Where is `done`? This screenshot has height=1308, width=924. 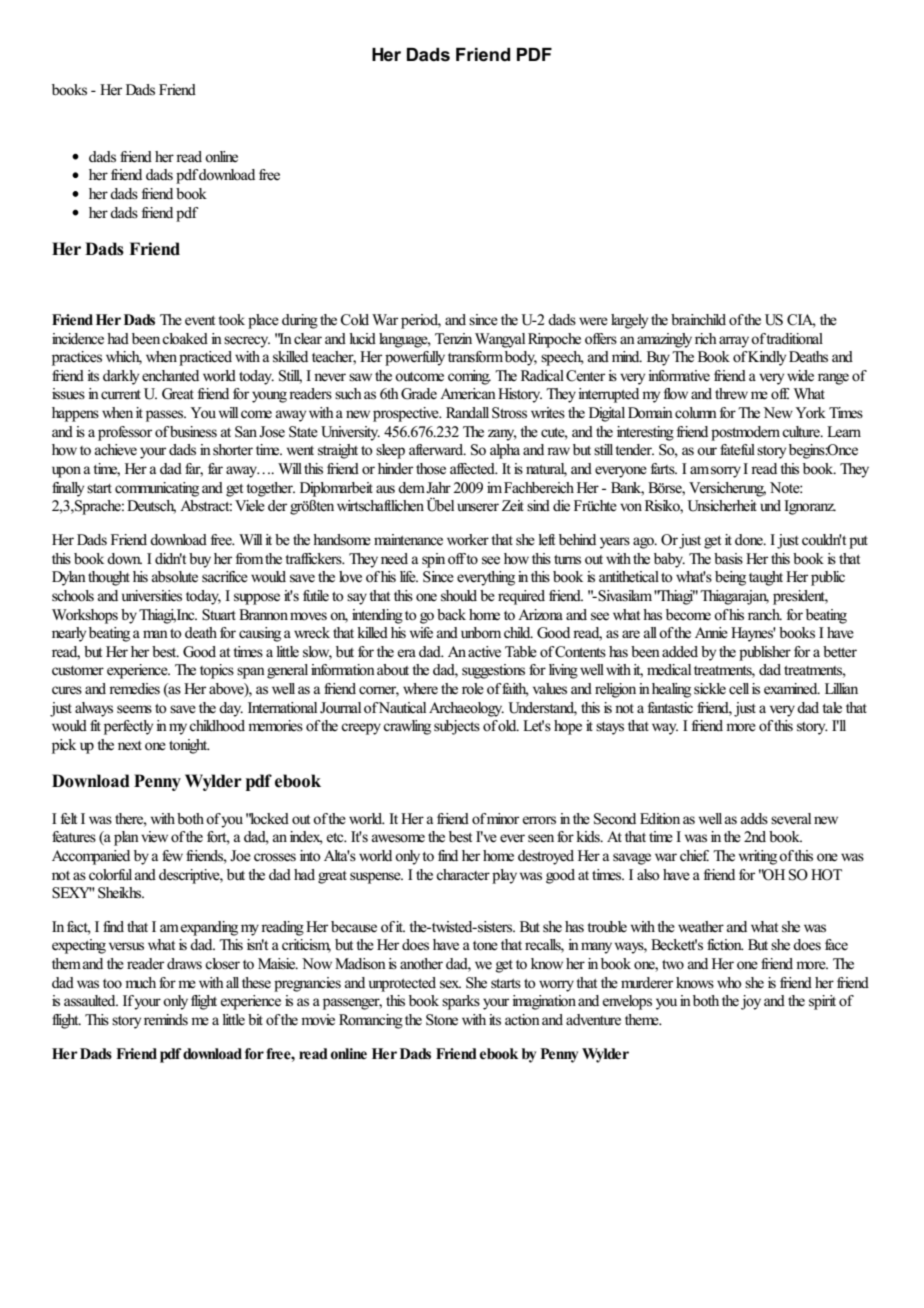
done is located at coordinates (750, 540).
